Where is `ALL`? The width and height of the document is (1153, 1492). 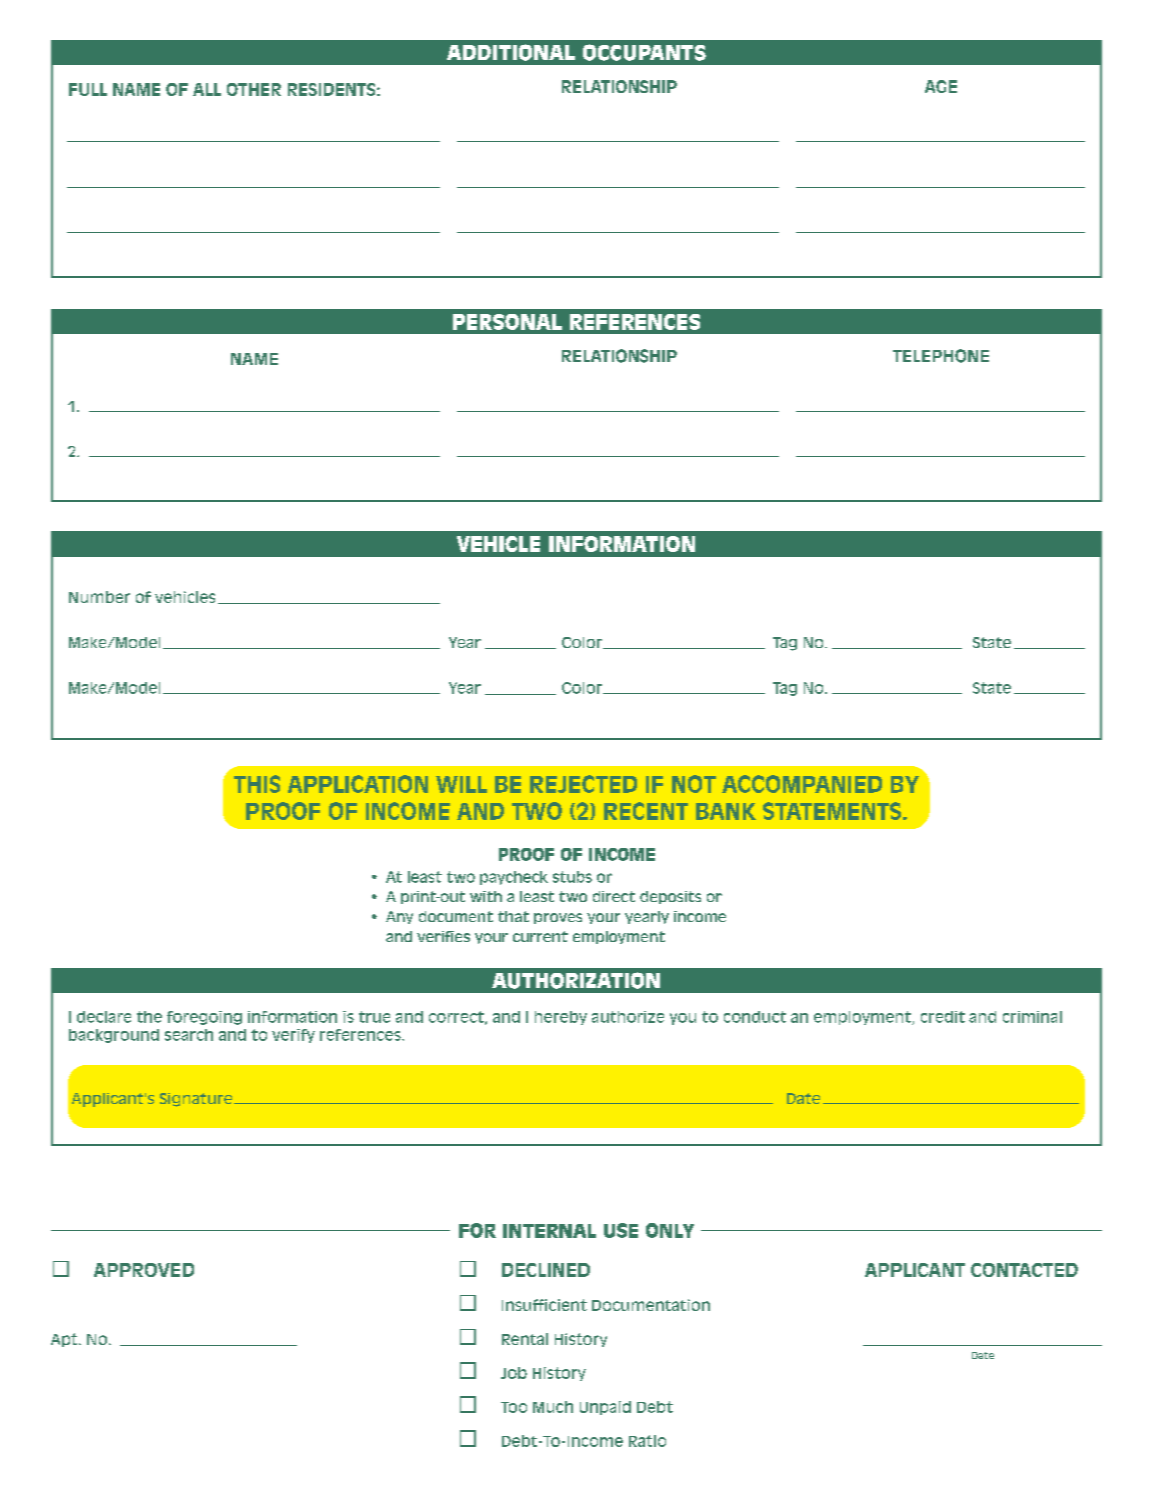
ALL is located at coordinates (207, 89).
